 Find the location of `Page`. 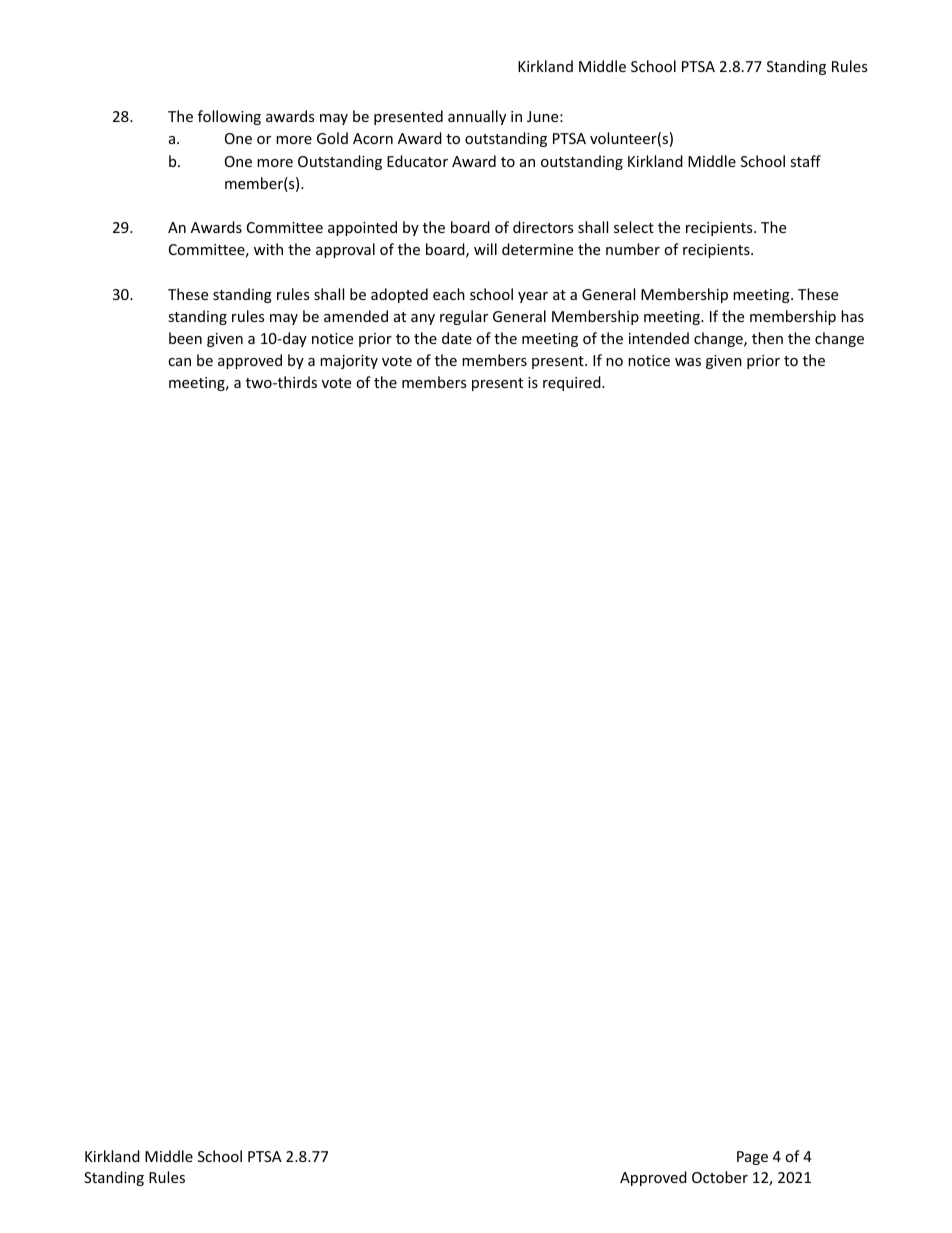

Page is located at coordinates (752, 1158).
